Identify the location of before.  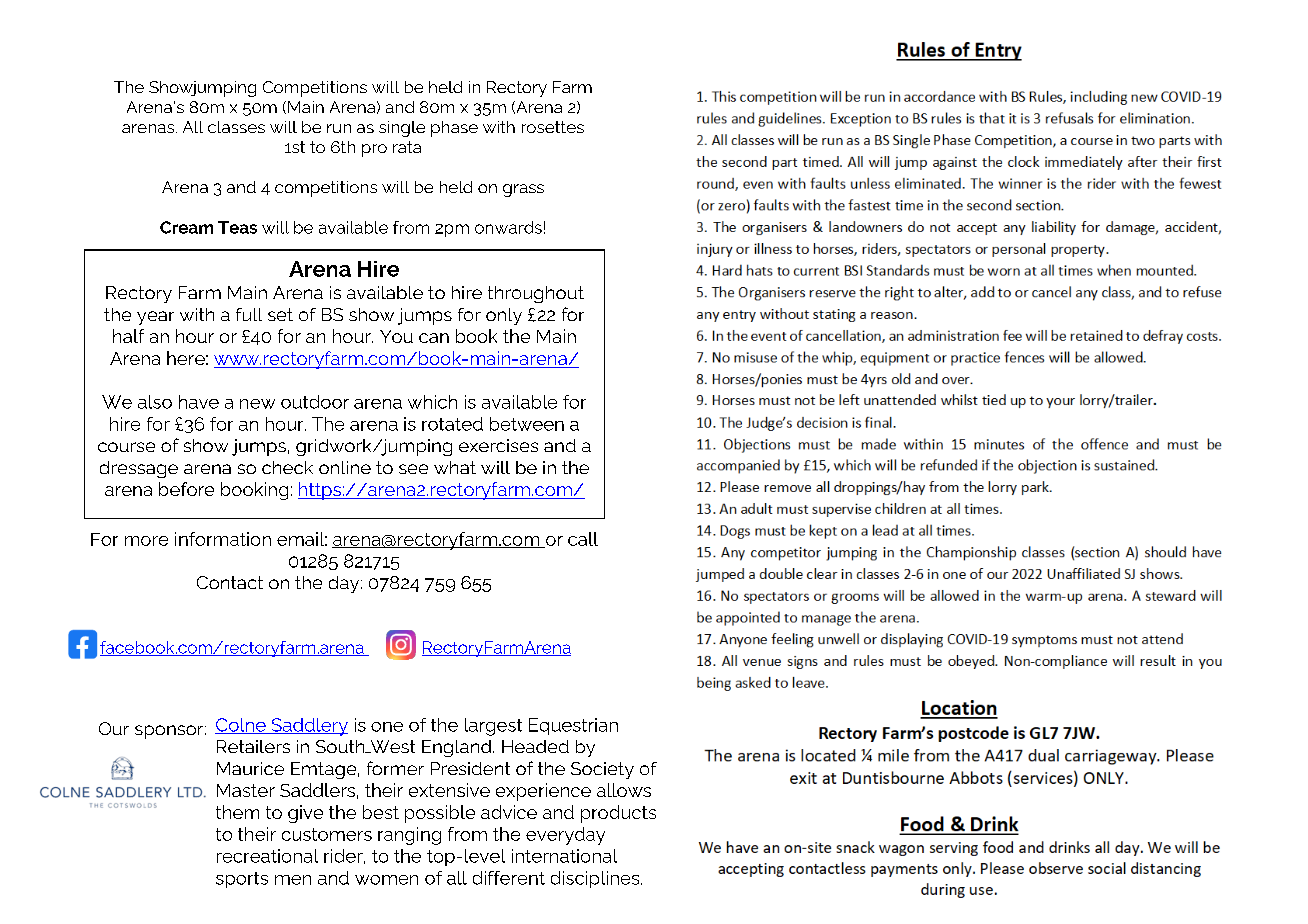
(186, 489).
